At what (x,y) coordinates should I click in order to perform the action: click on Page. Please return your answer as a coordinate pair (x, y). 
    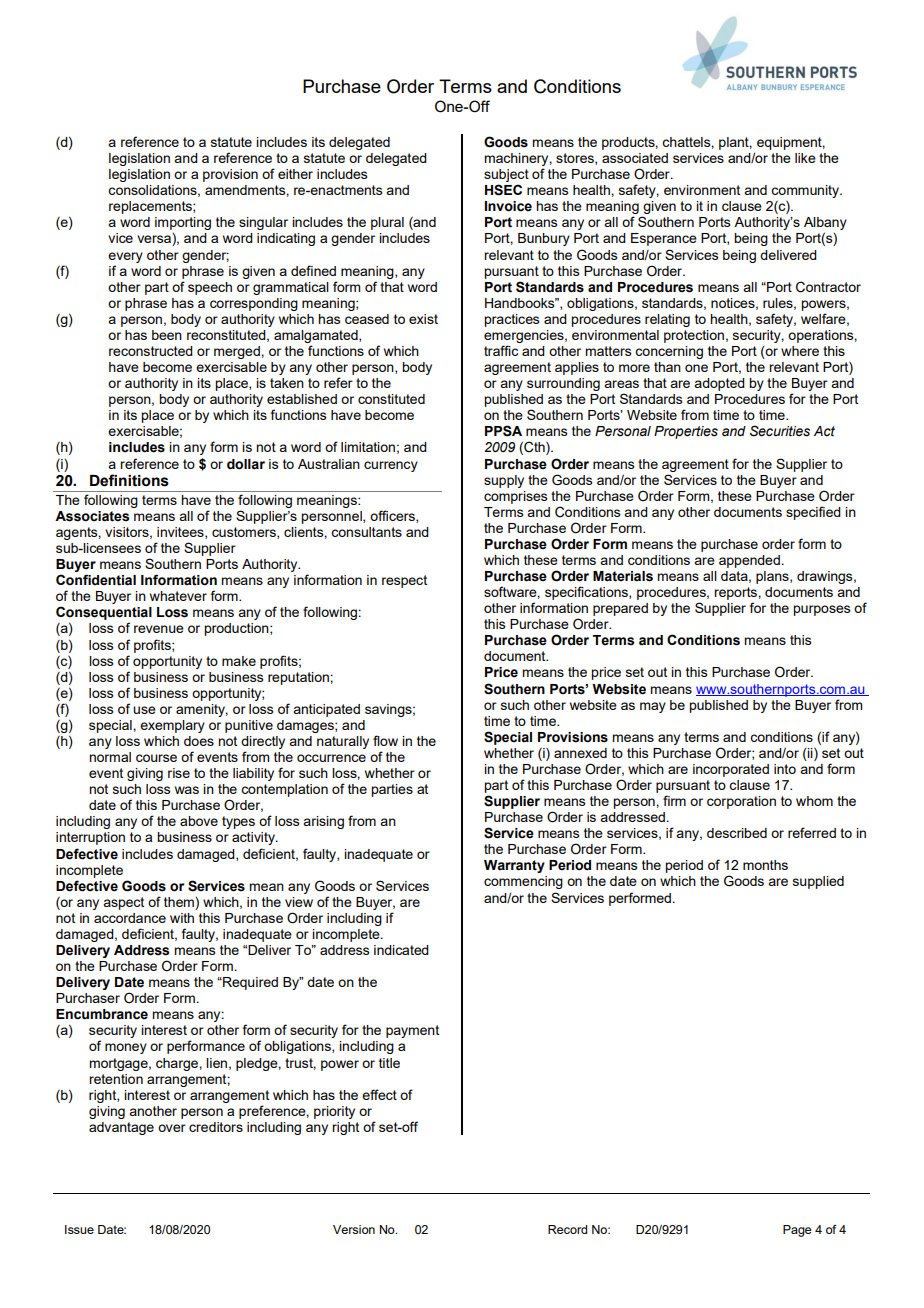
    Looking at the image, I should click on (797, 1231).
